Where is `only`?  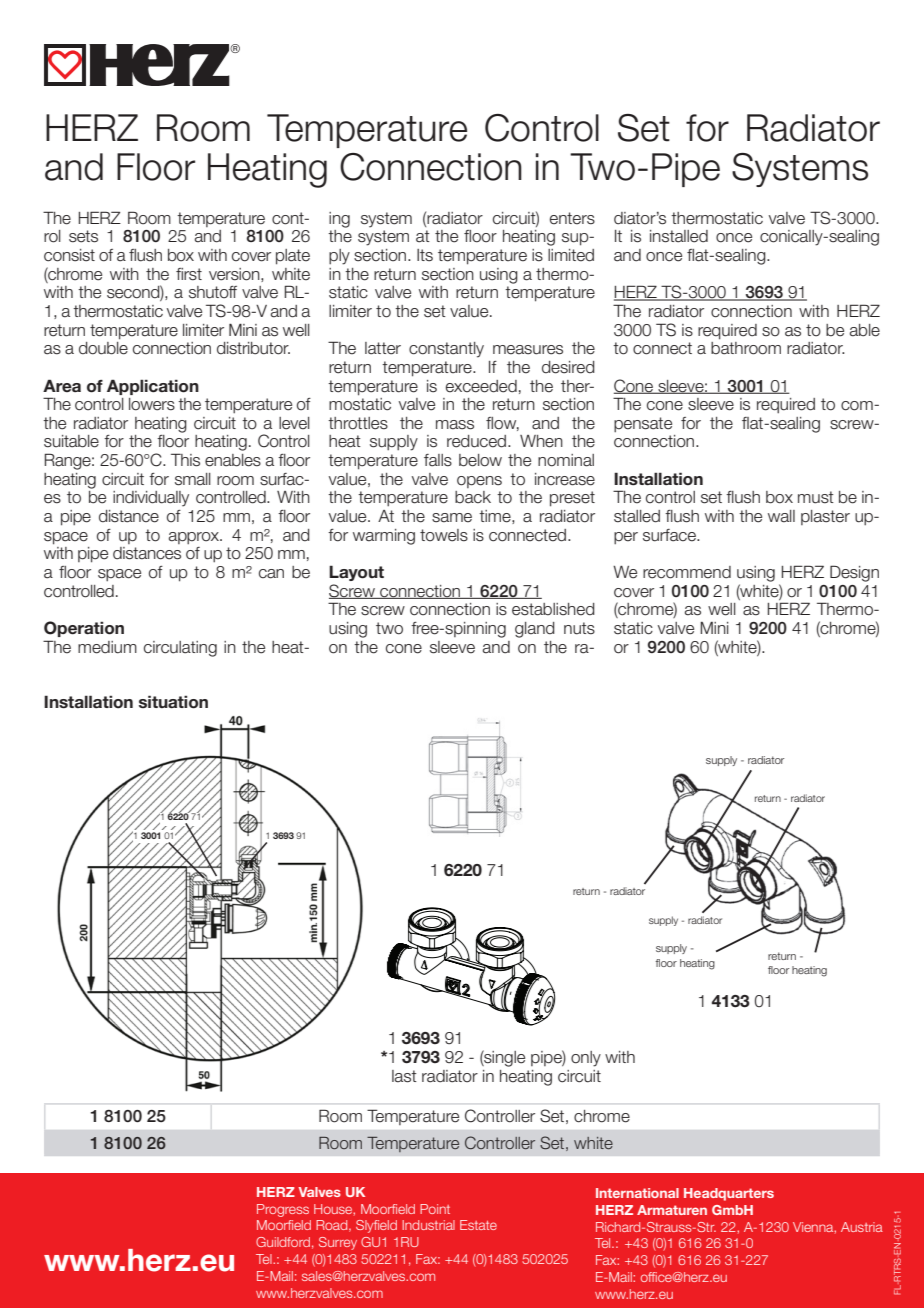
only is located at coordinates (586, 1059).
